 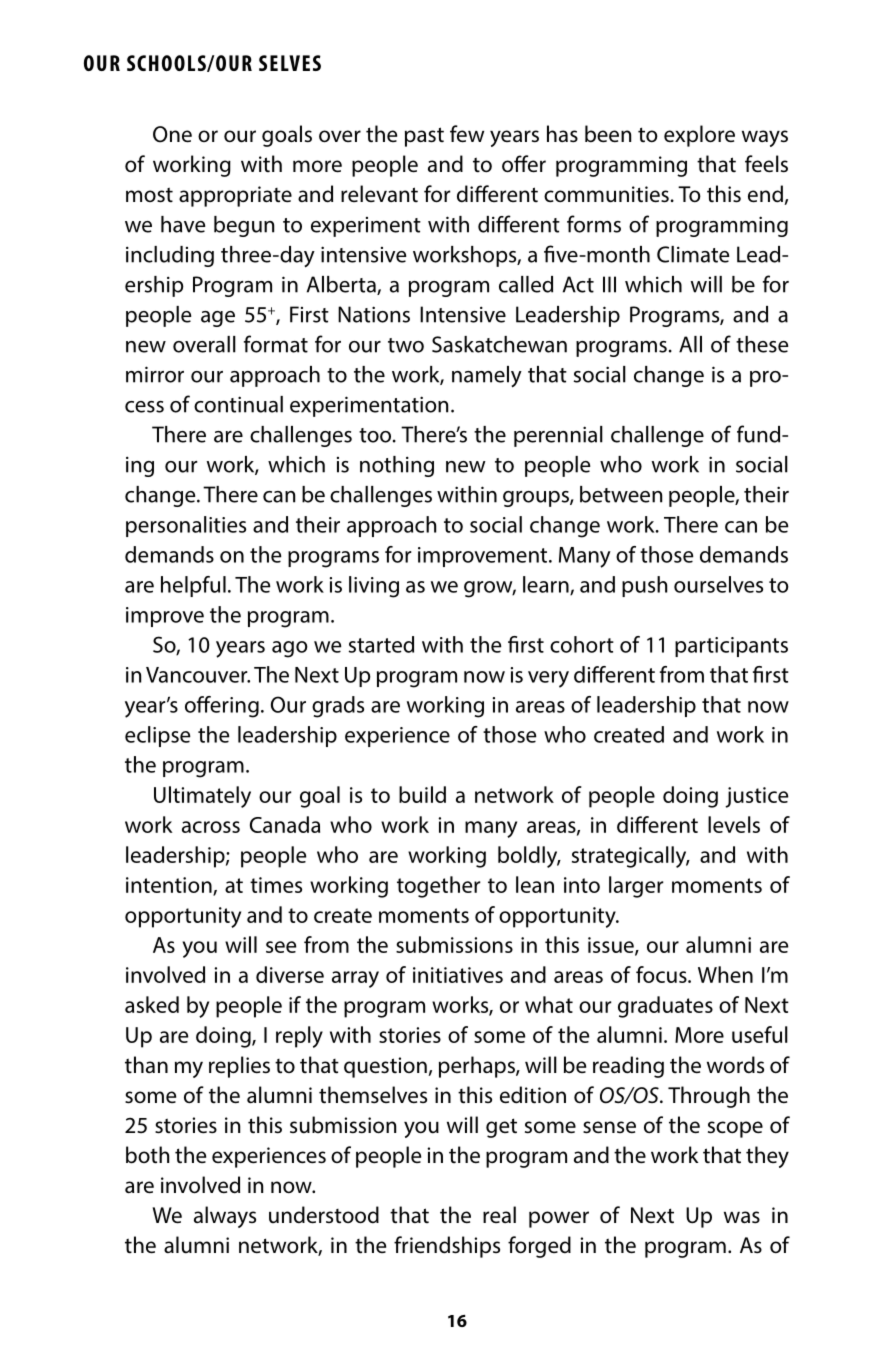 I want to click on both, so click(x=147, y=1155).
